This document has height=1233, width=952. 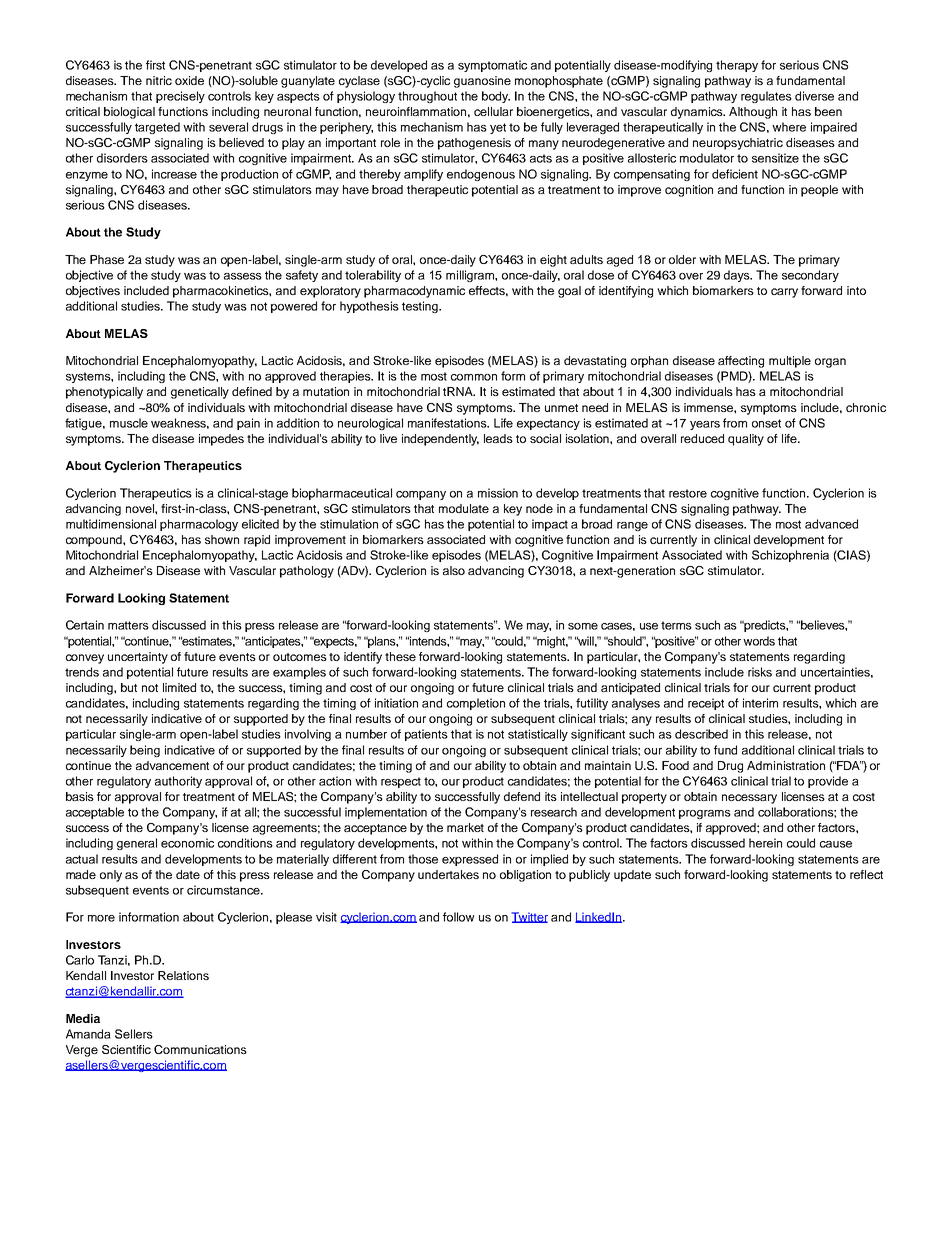 What do you see at coordinates (200, 1049) in the document?
I see `Communications` at bounding box center [200, 1049].
